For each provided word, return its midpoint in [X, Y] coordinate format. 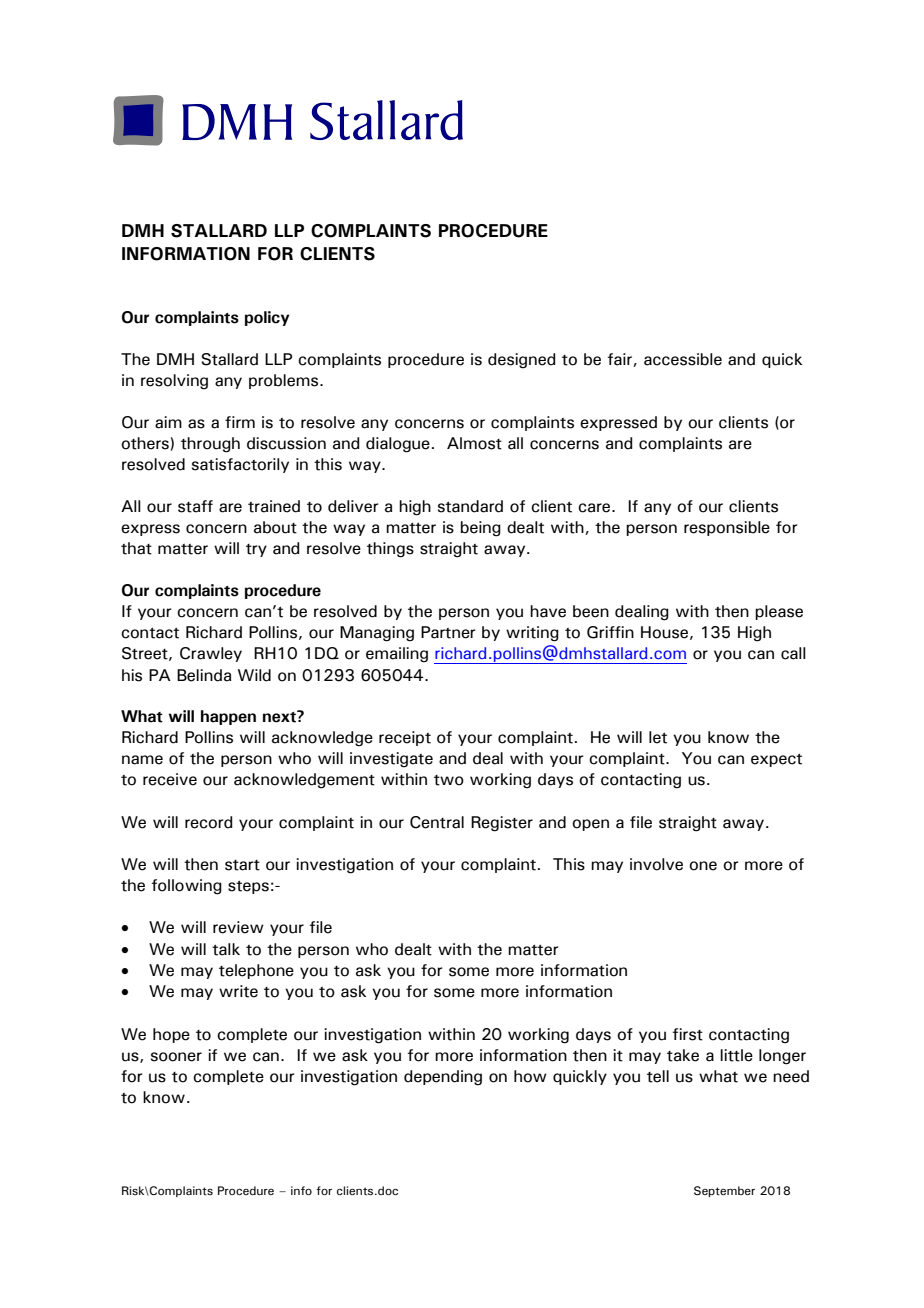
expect [776, 760]
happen [228, 717]
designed [522, 361]
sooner [176, 1057]
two [449, 780]
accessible [683, 359]
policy [267, 318]
